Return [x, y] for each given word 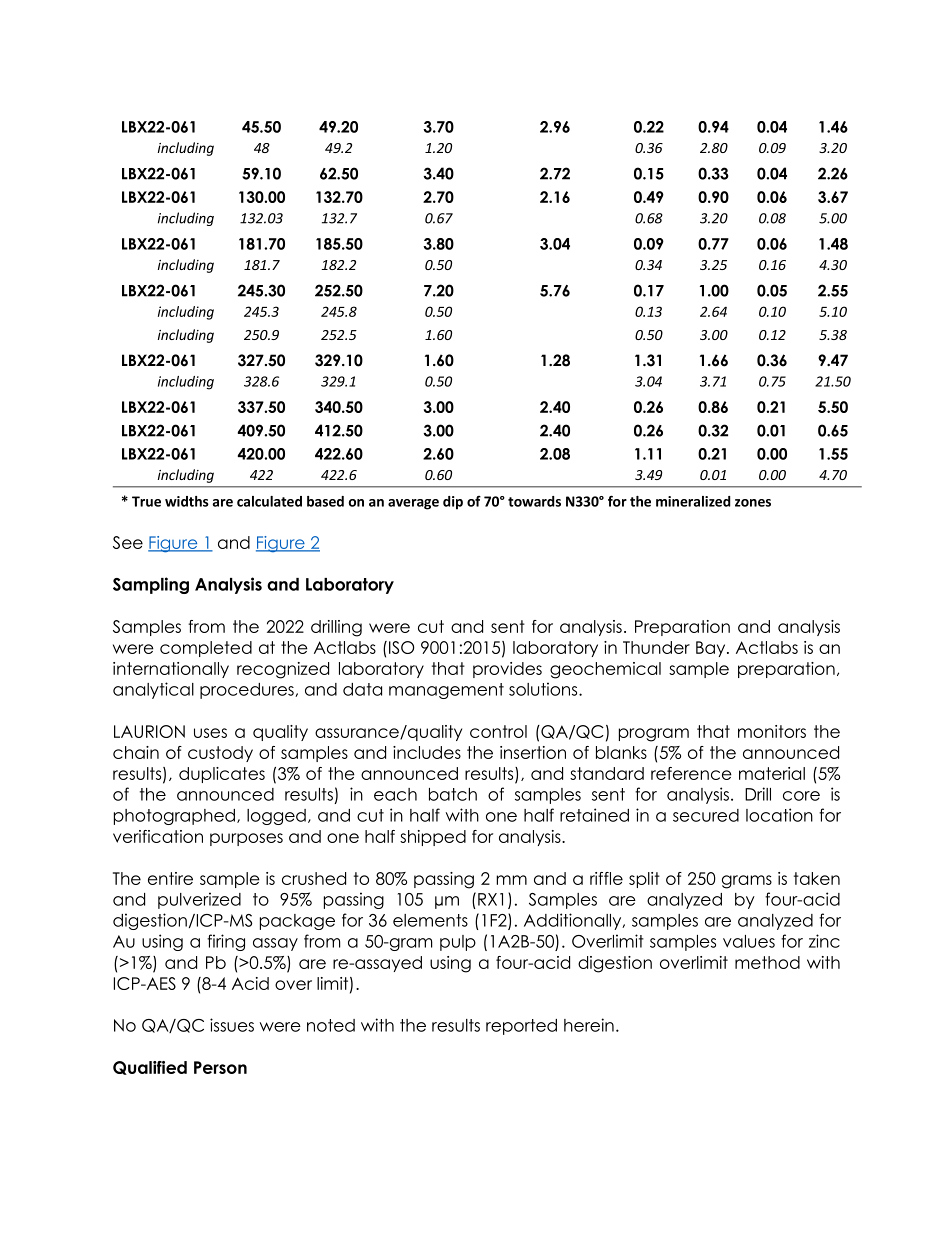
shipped [433, 838]
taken [817, 878]
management [446, 691]
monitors [772, 731]
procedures [248, 691]
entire [170, 878]
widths [187, 501]
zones [753, 503]
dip [453, 503]
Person [220, 1067]
